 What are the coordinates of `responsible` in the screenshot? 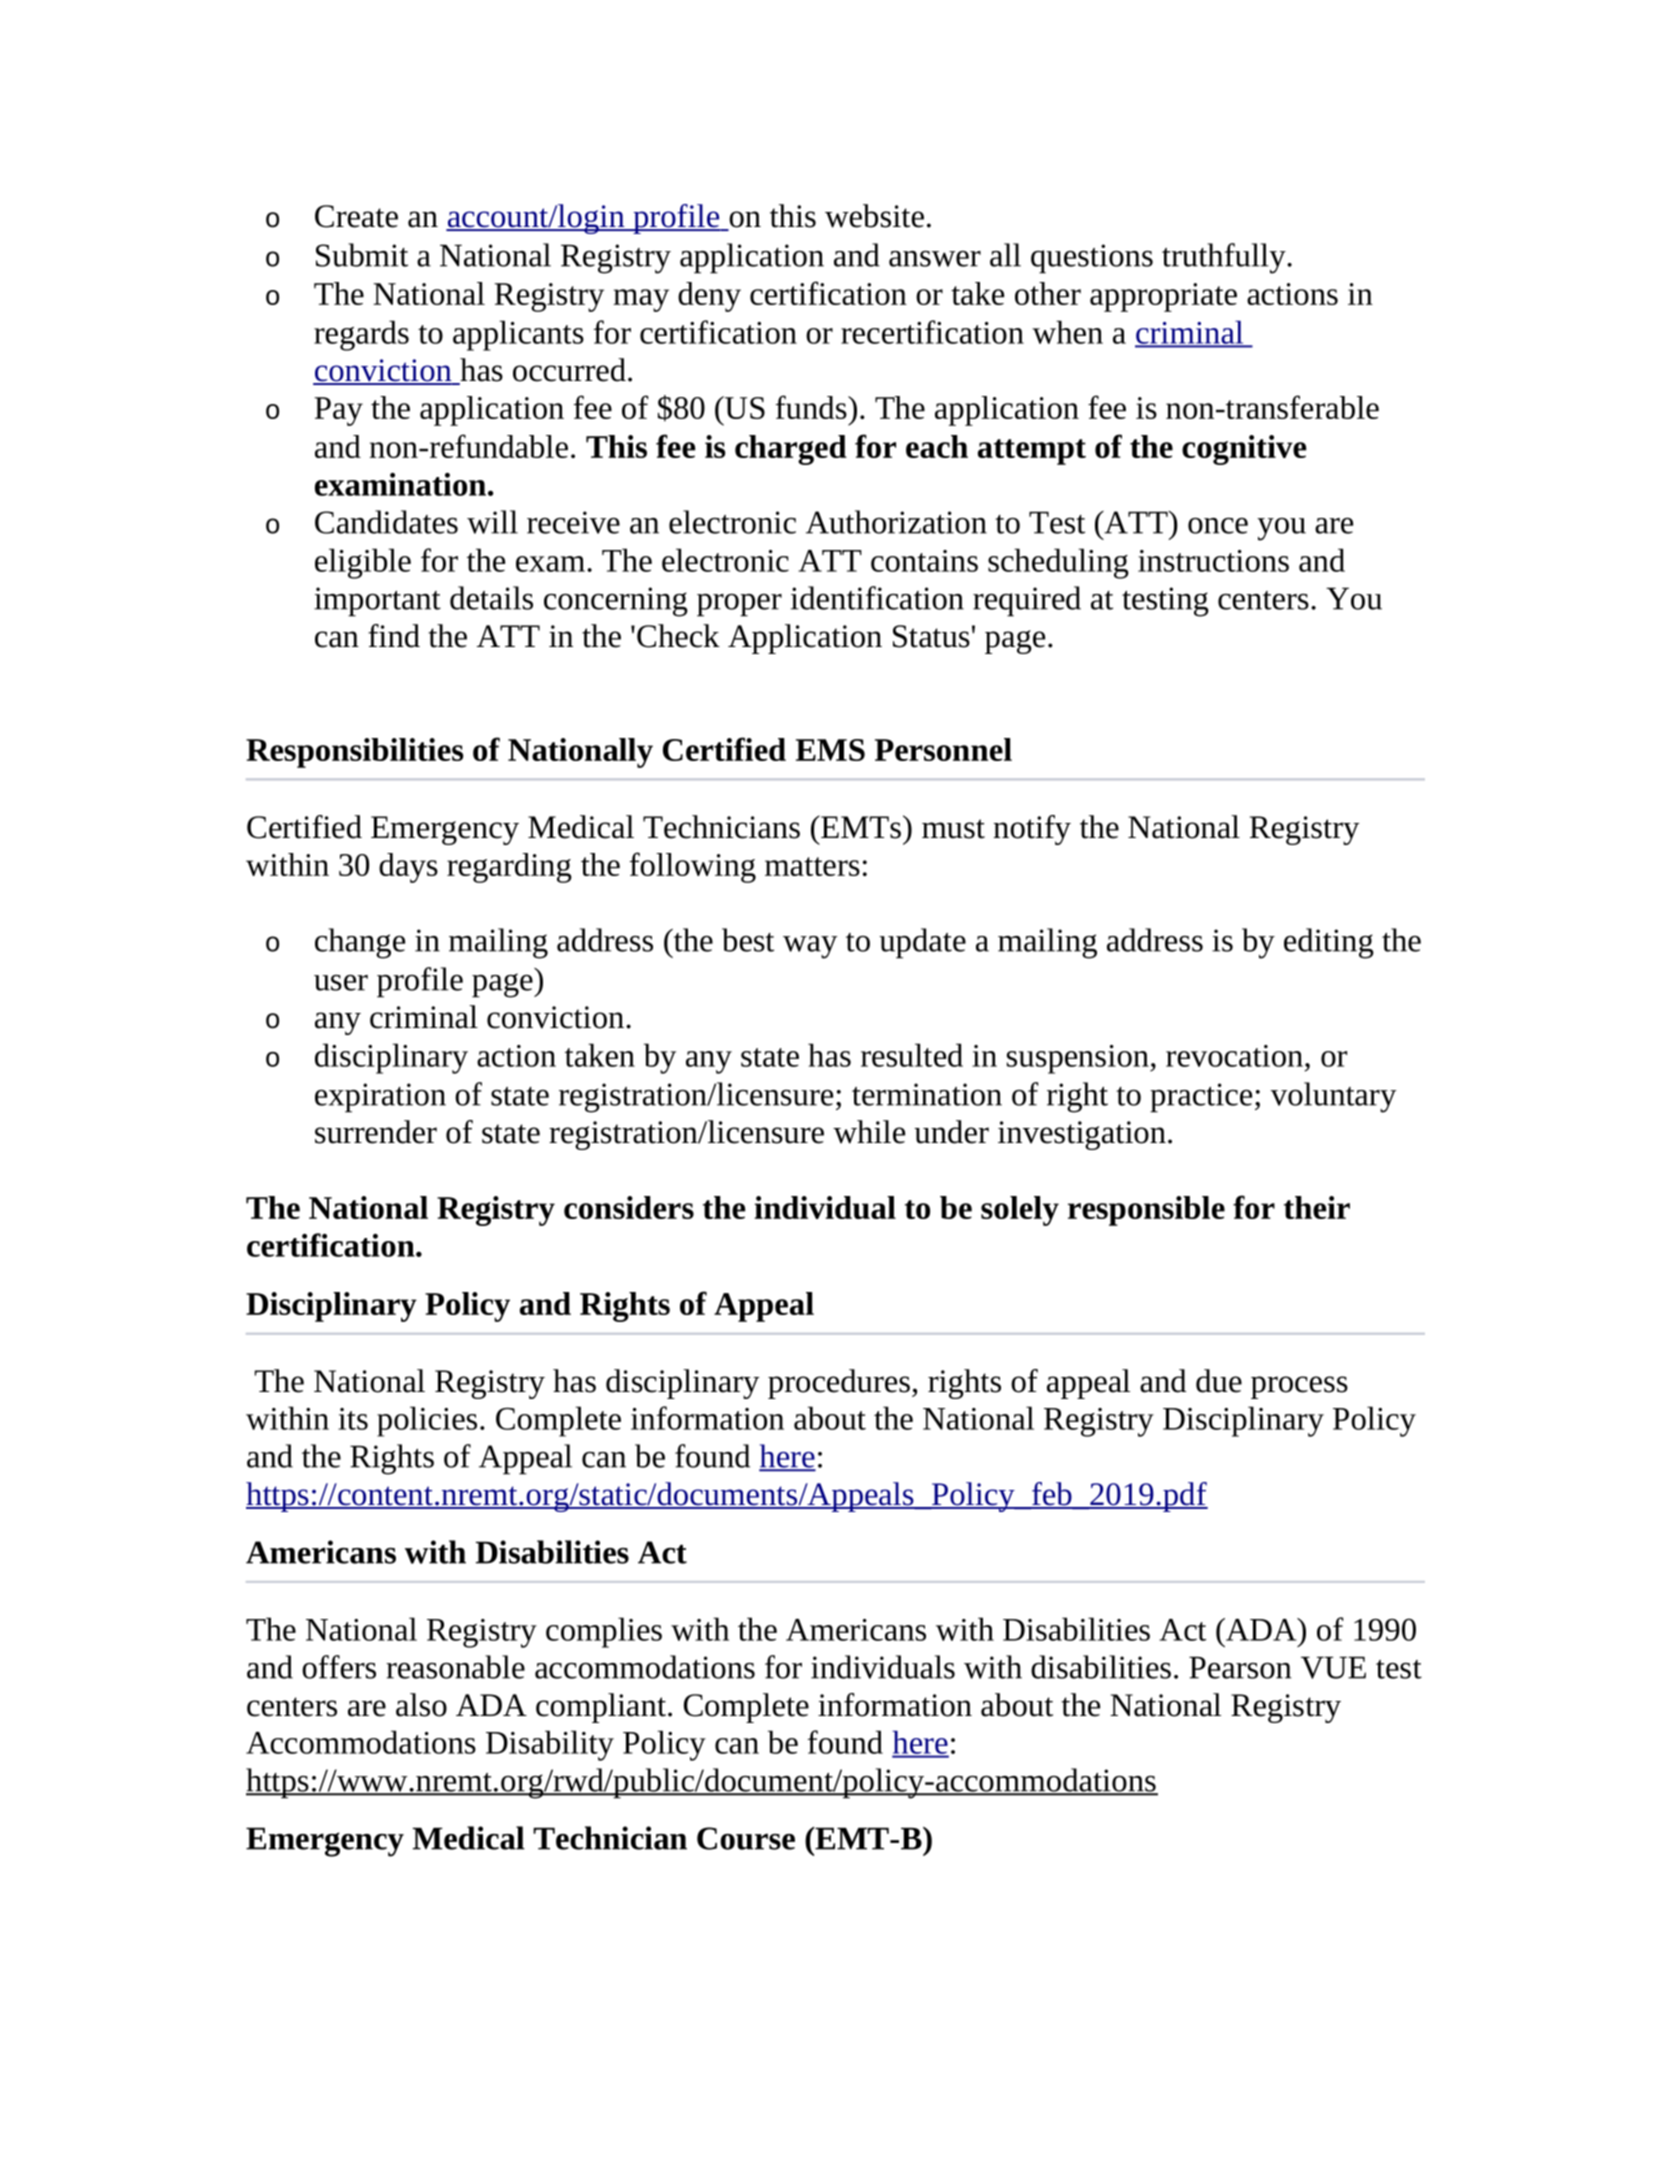 It's located at (1146, 1211).
